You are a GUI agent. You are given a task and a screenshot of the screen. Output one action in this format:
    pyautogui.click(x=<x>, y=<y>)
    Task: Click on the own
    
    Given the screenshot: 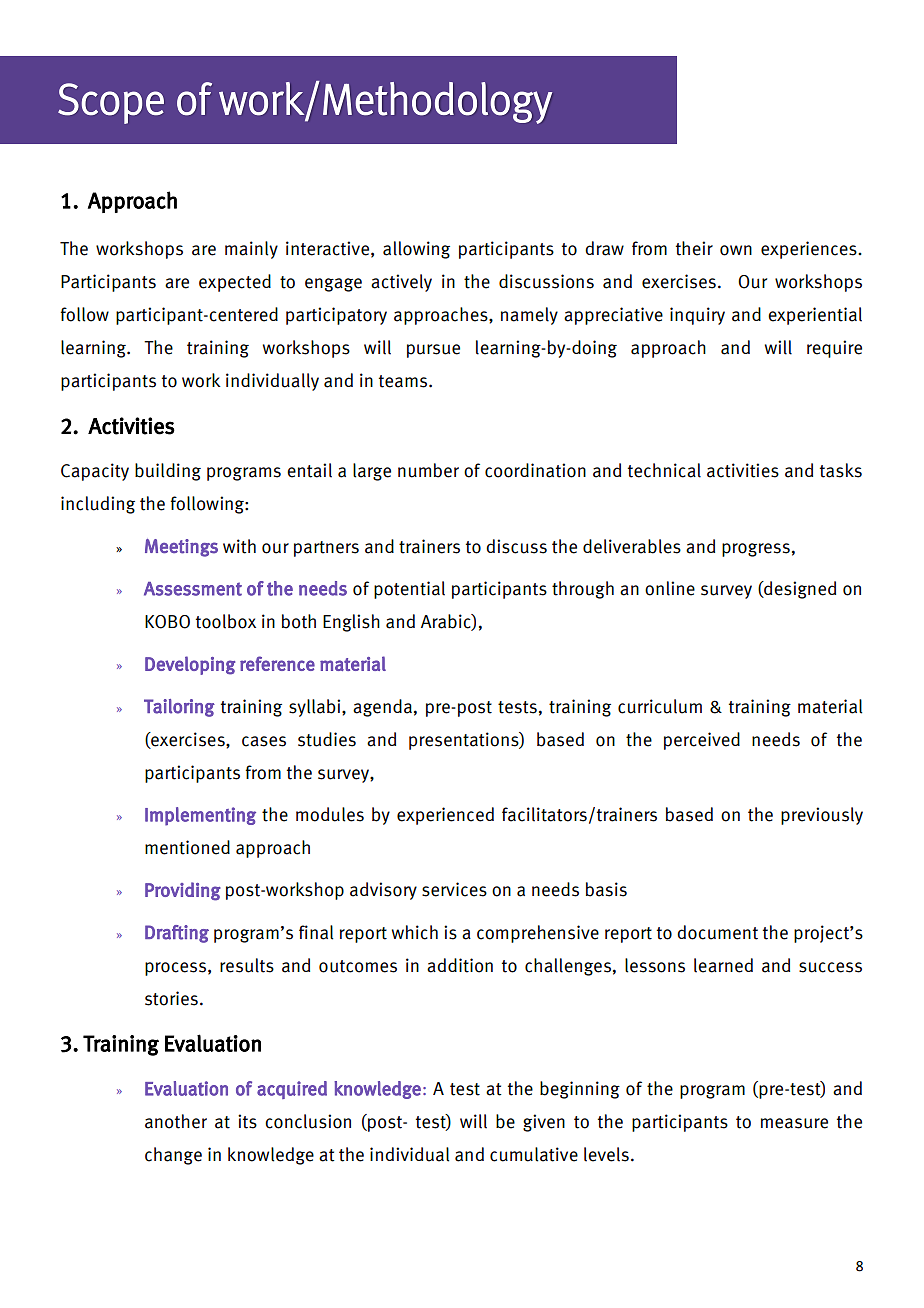 What is the action you would take?
    pyautogui.click(x=736, y=250)
